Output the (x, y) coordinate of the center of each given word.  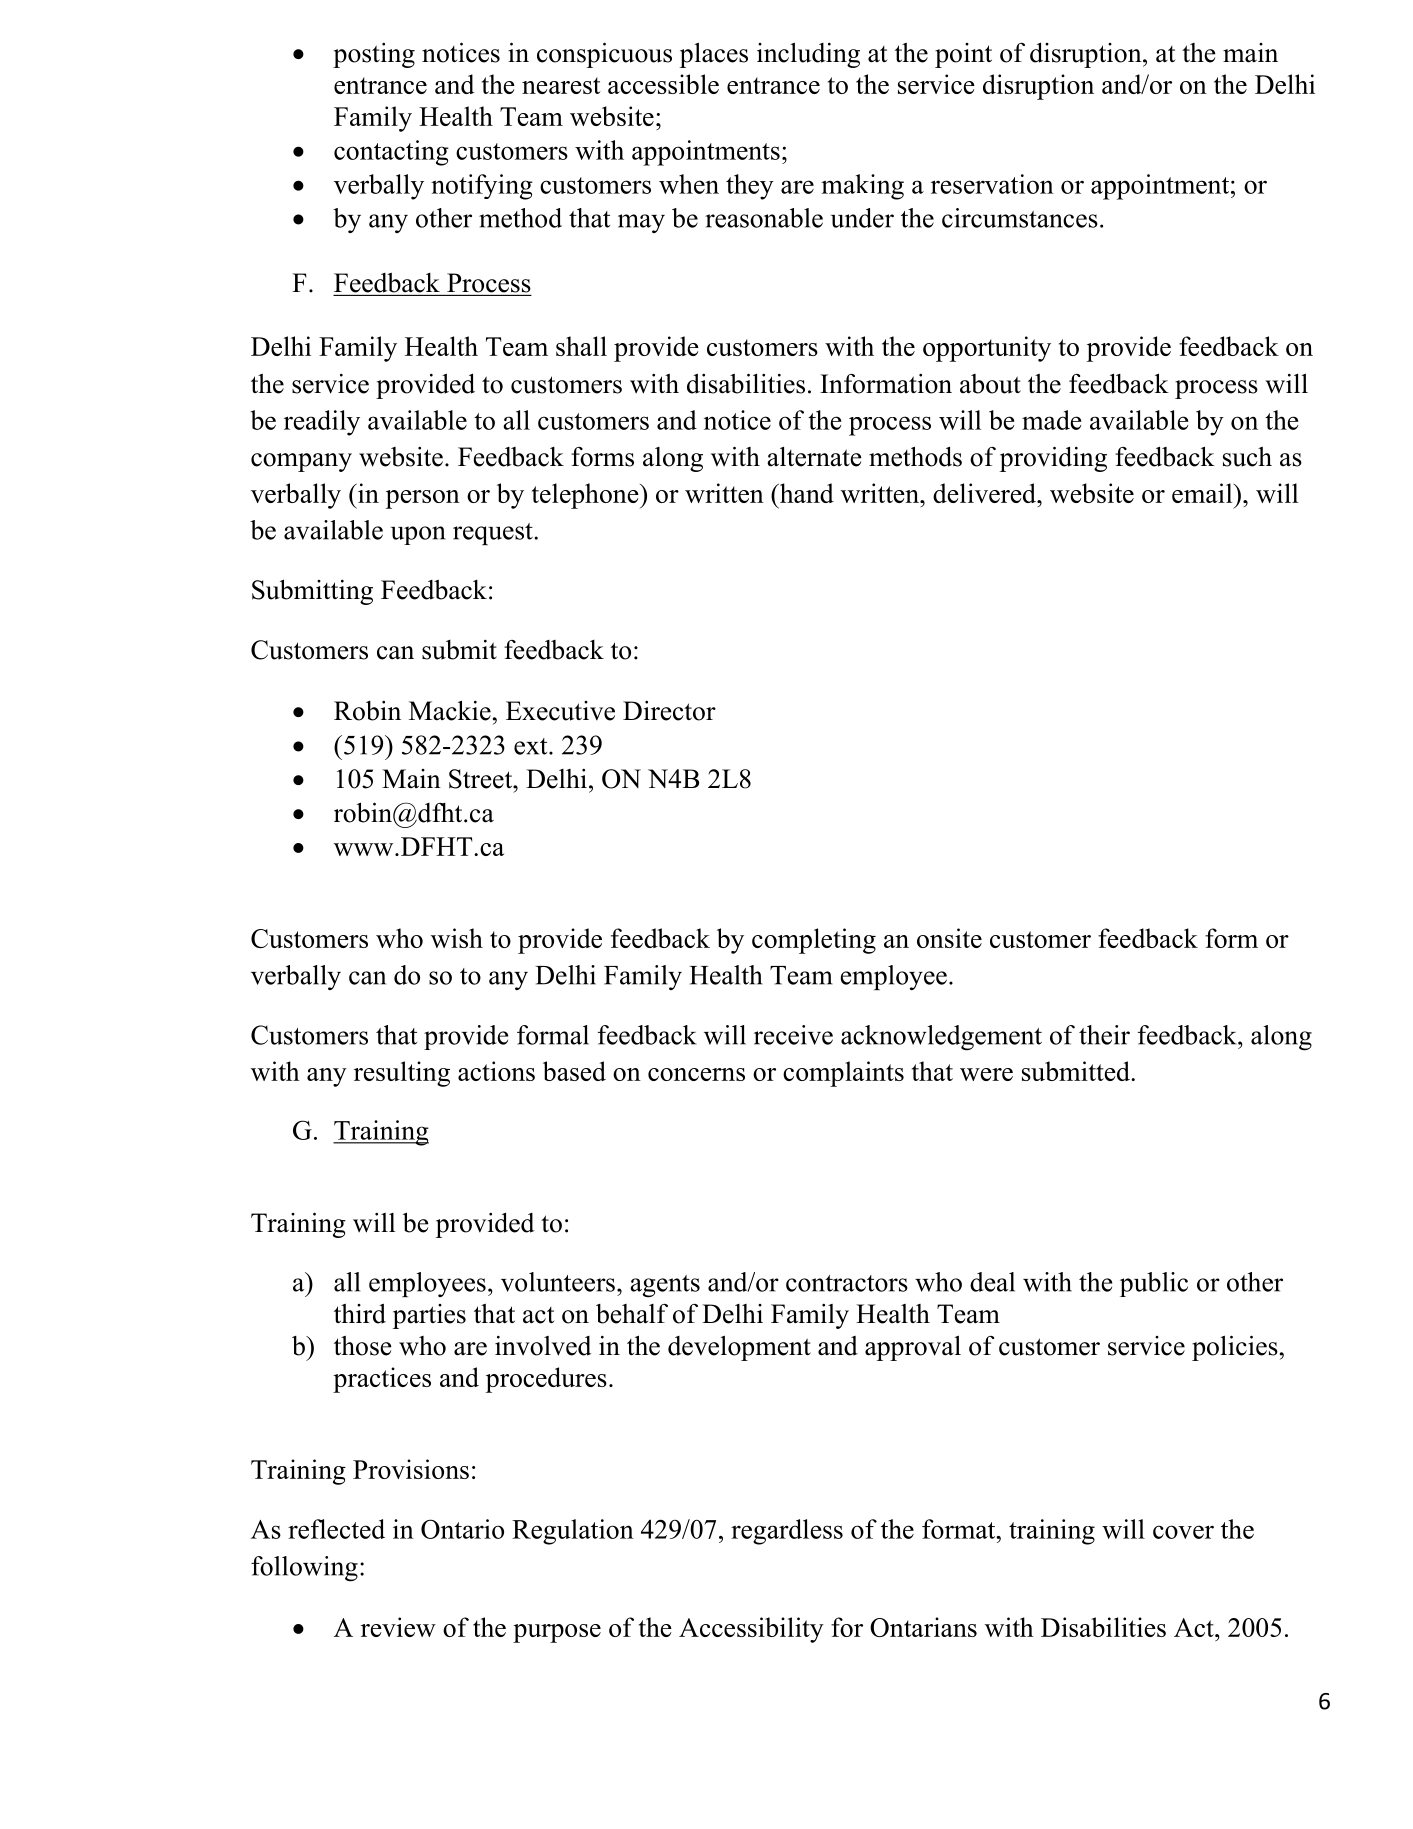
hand (805, 493)
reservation (992, 184)
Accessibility (751, 1630)
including (808, 55)
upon (418, 535)
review (398, 1627)
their (1104, 1035)
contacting (391, 153)
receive (793, 1035)
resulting (402, 1074)
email (1203, 493)
